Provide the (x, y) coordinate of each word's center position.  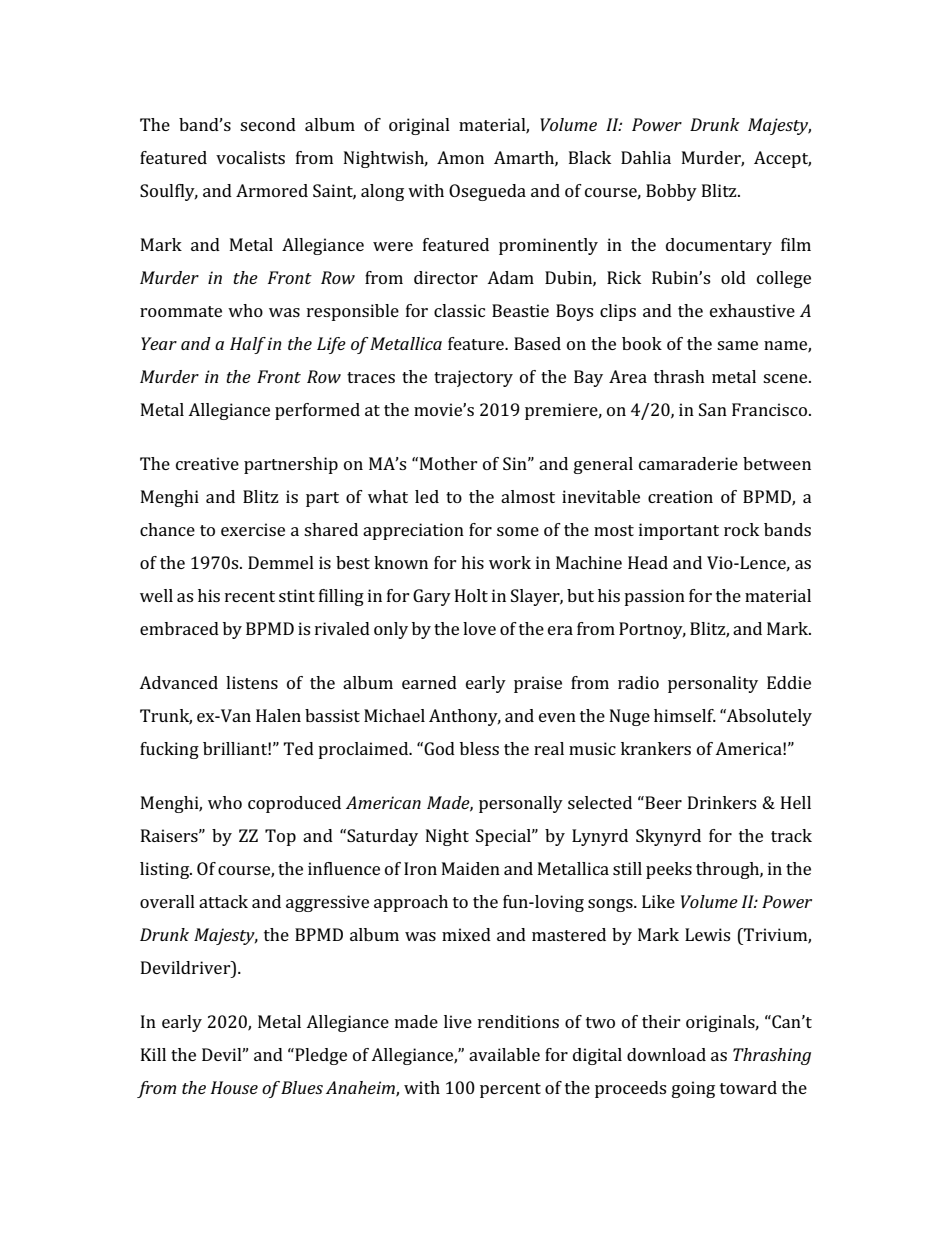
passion (654, 597)
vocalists (250, 157)
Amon (460, 157)
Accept (782, 159)
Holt (471, 595)
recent (250, 596)
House (234, 1087)
